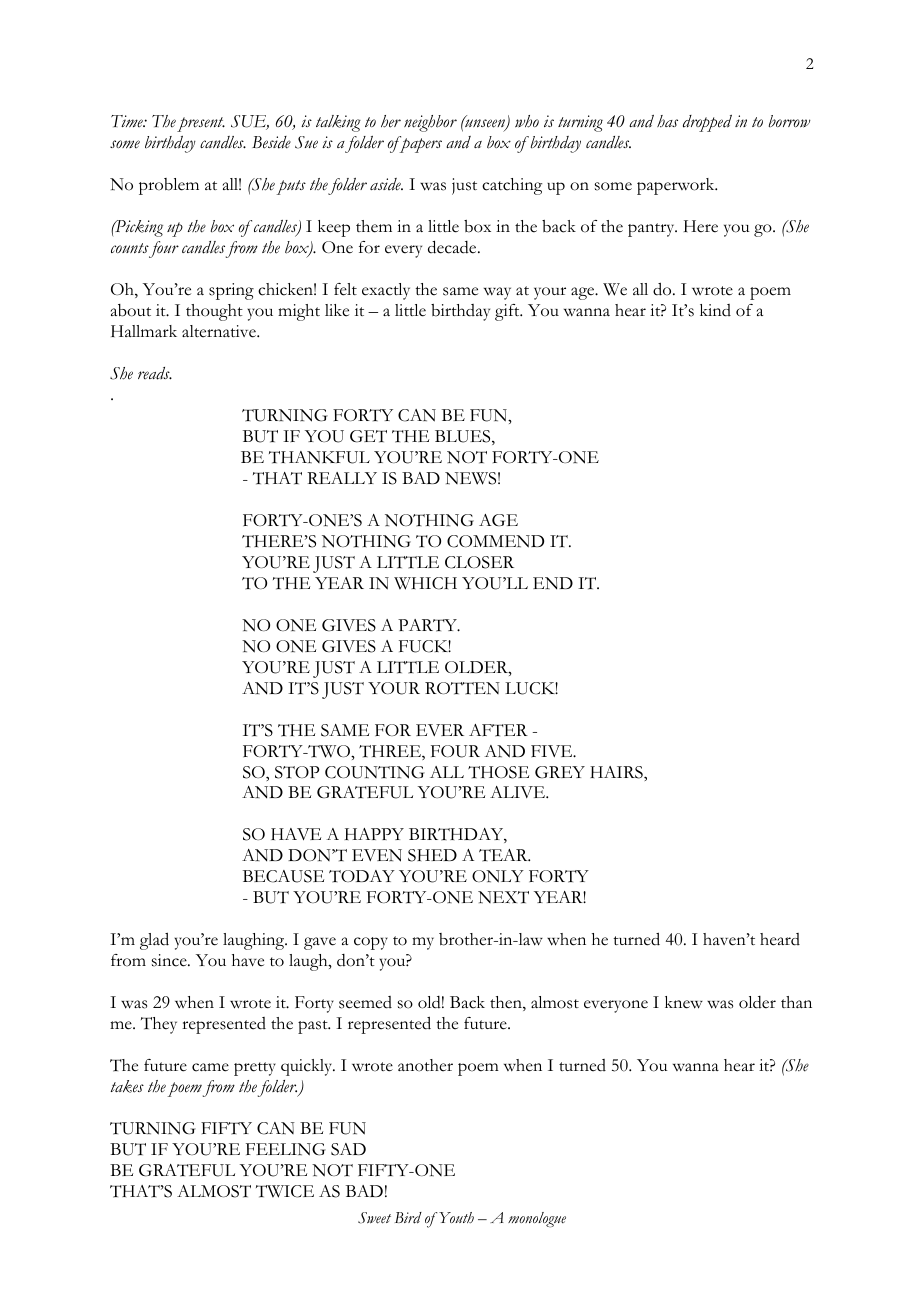 The image size is (924, 1308). Describe the element at coordinates (707, 123) in the screenshot. I see `dropped` at that location.
